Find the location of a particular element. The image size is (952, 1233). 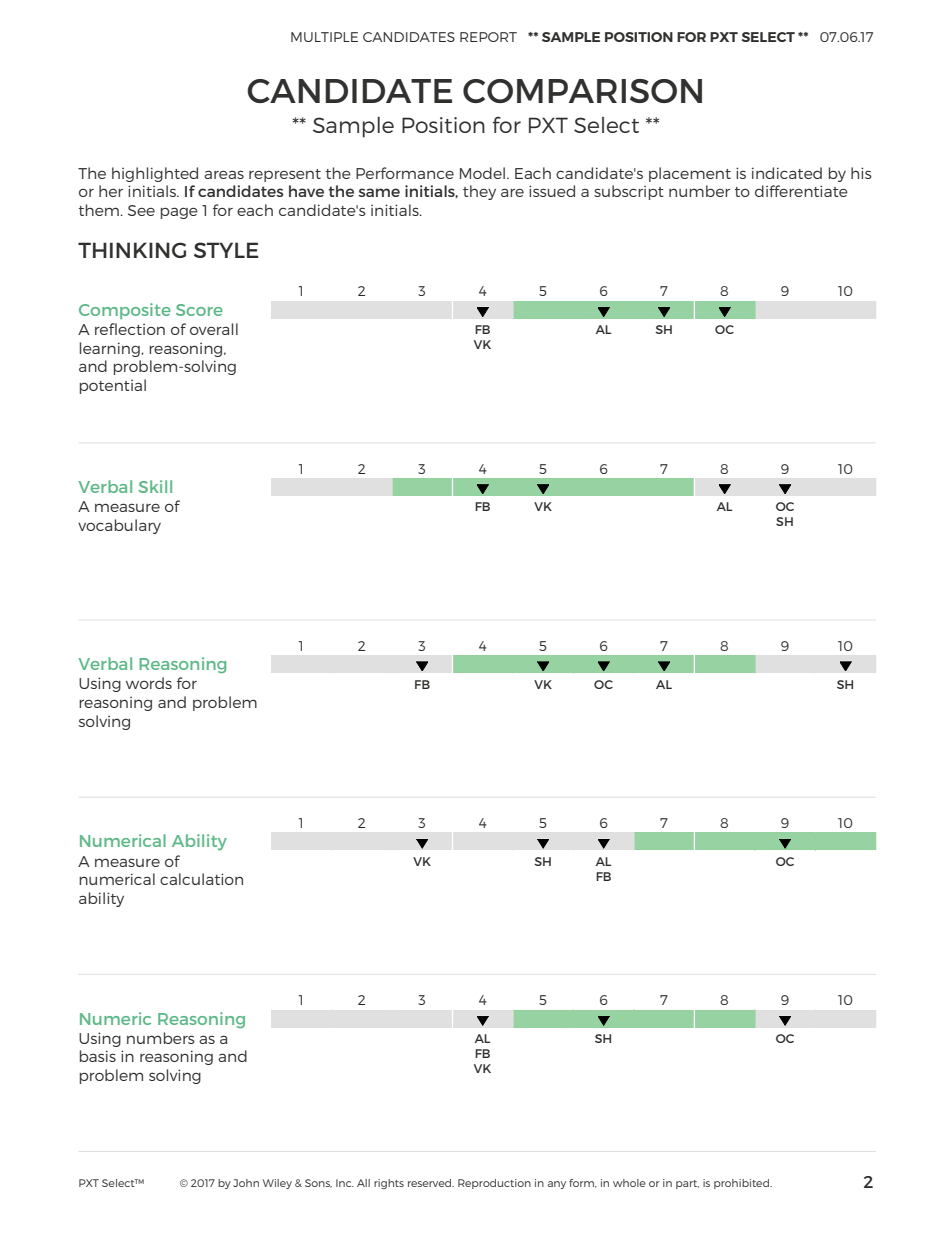

words is located at coordinates (149, 683).
